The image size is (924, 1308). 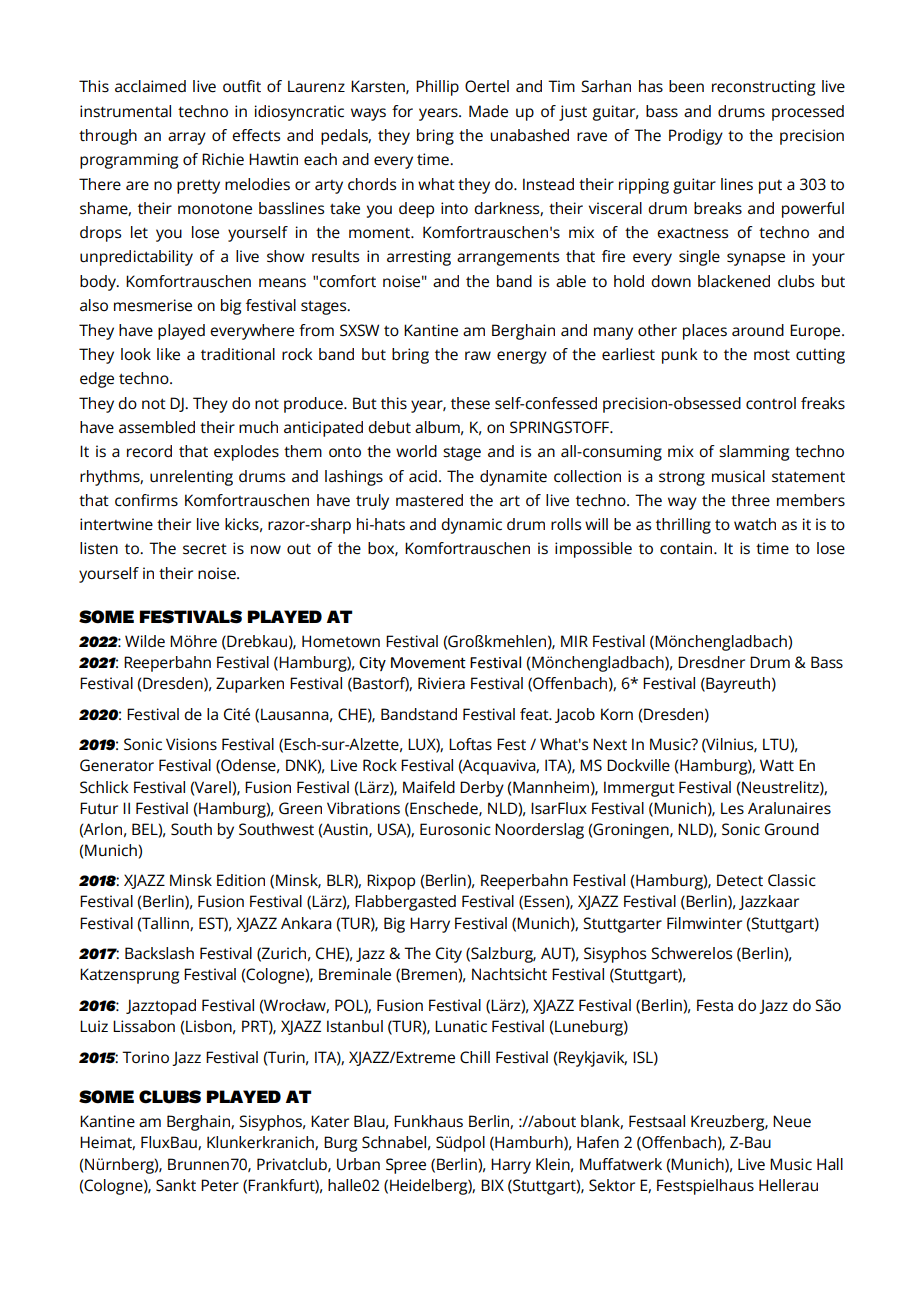 I want to click on BIX, so click(x=492, y=1185).
